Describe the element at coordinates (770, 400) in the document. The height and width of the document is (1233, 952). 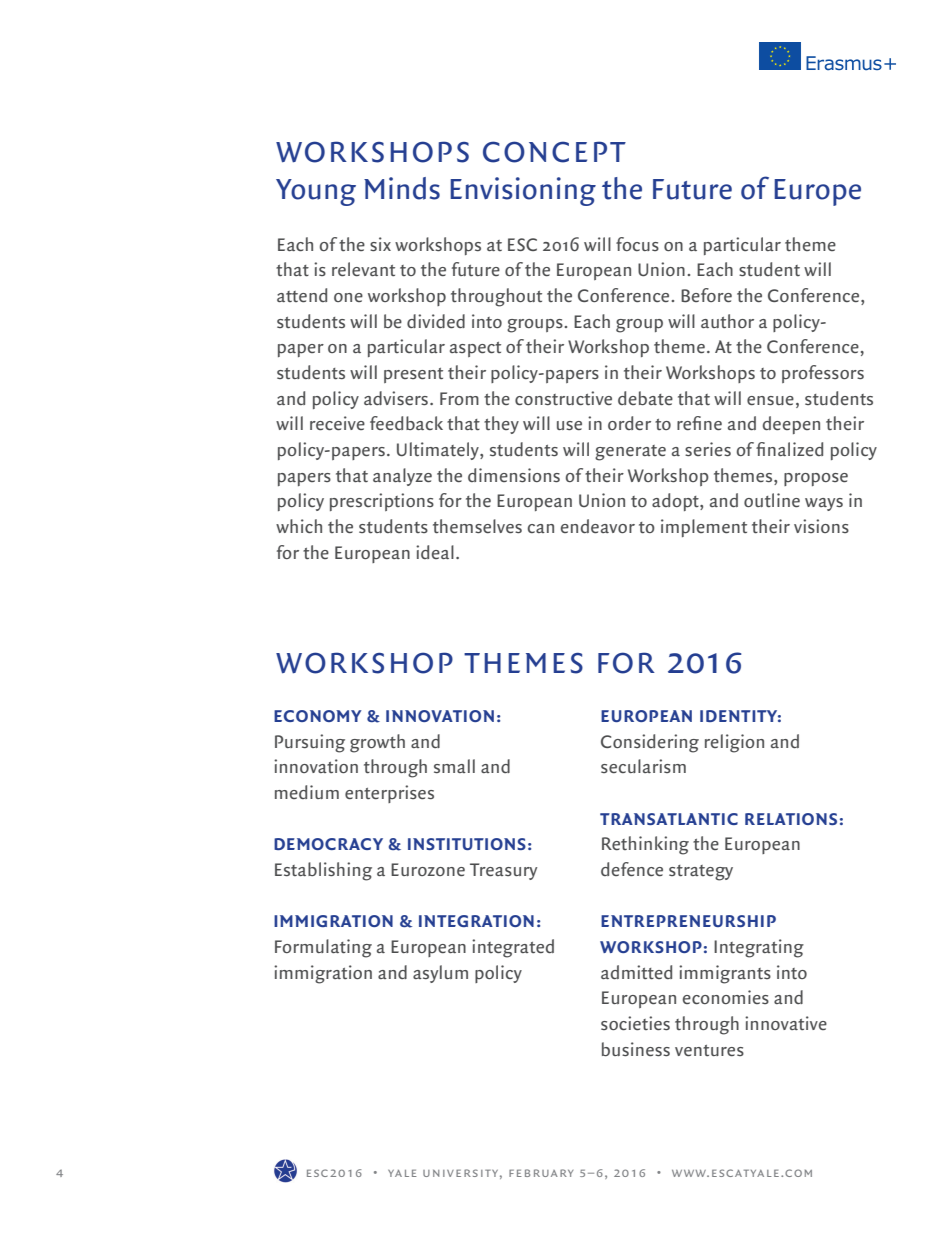
I see `ensue` at that location.
